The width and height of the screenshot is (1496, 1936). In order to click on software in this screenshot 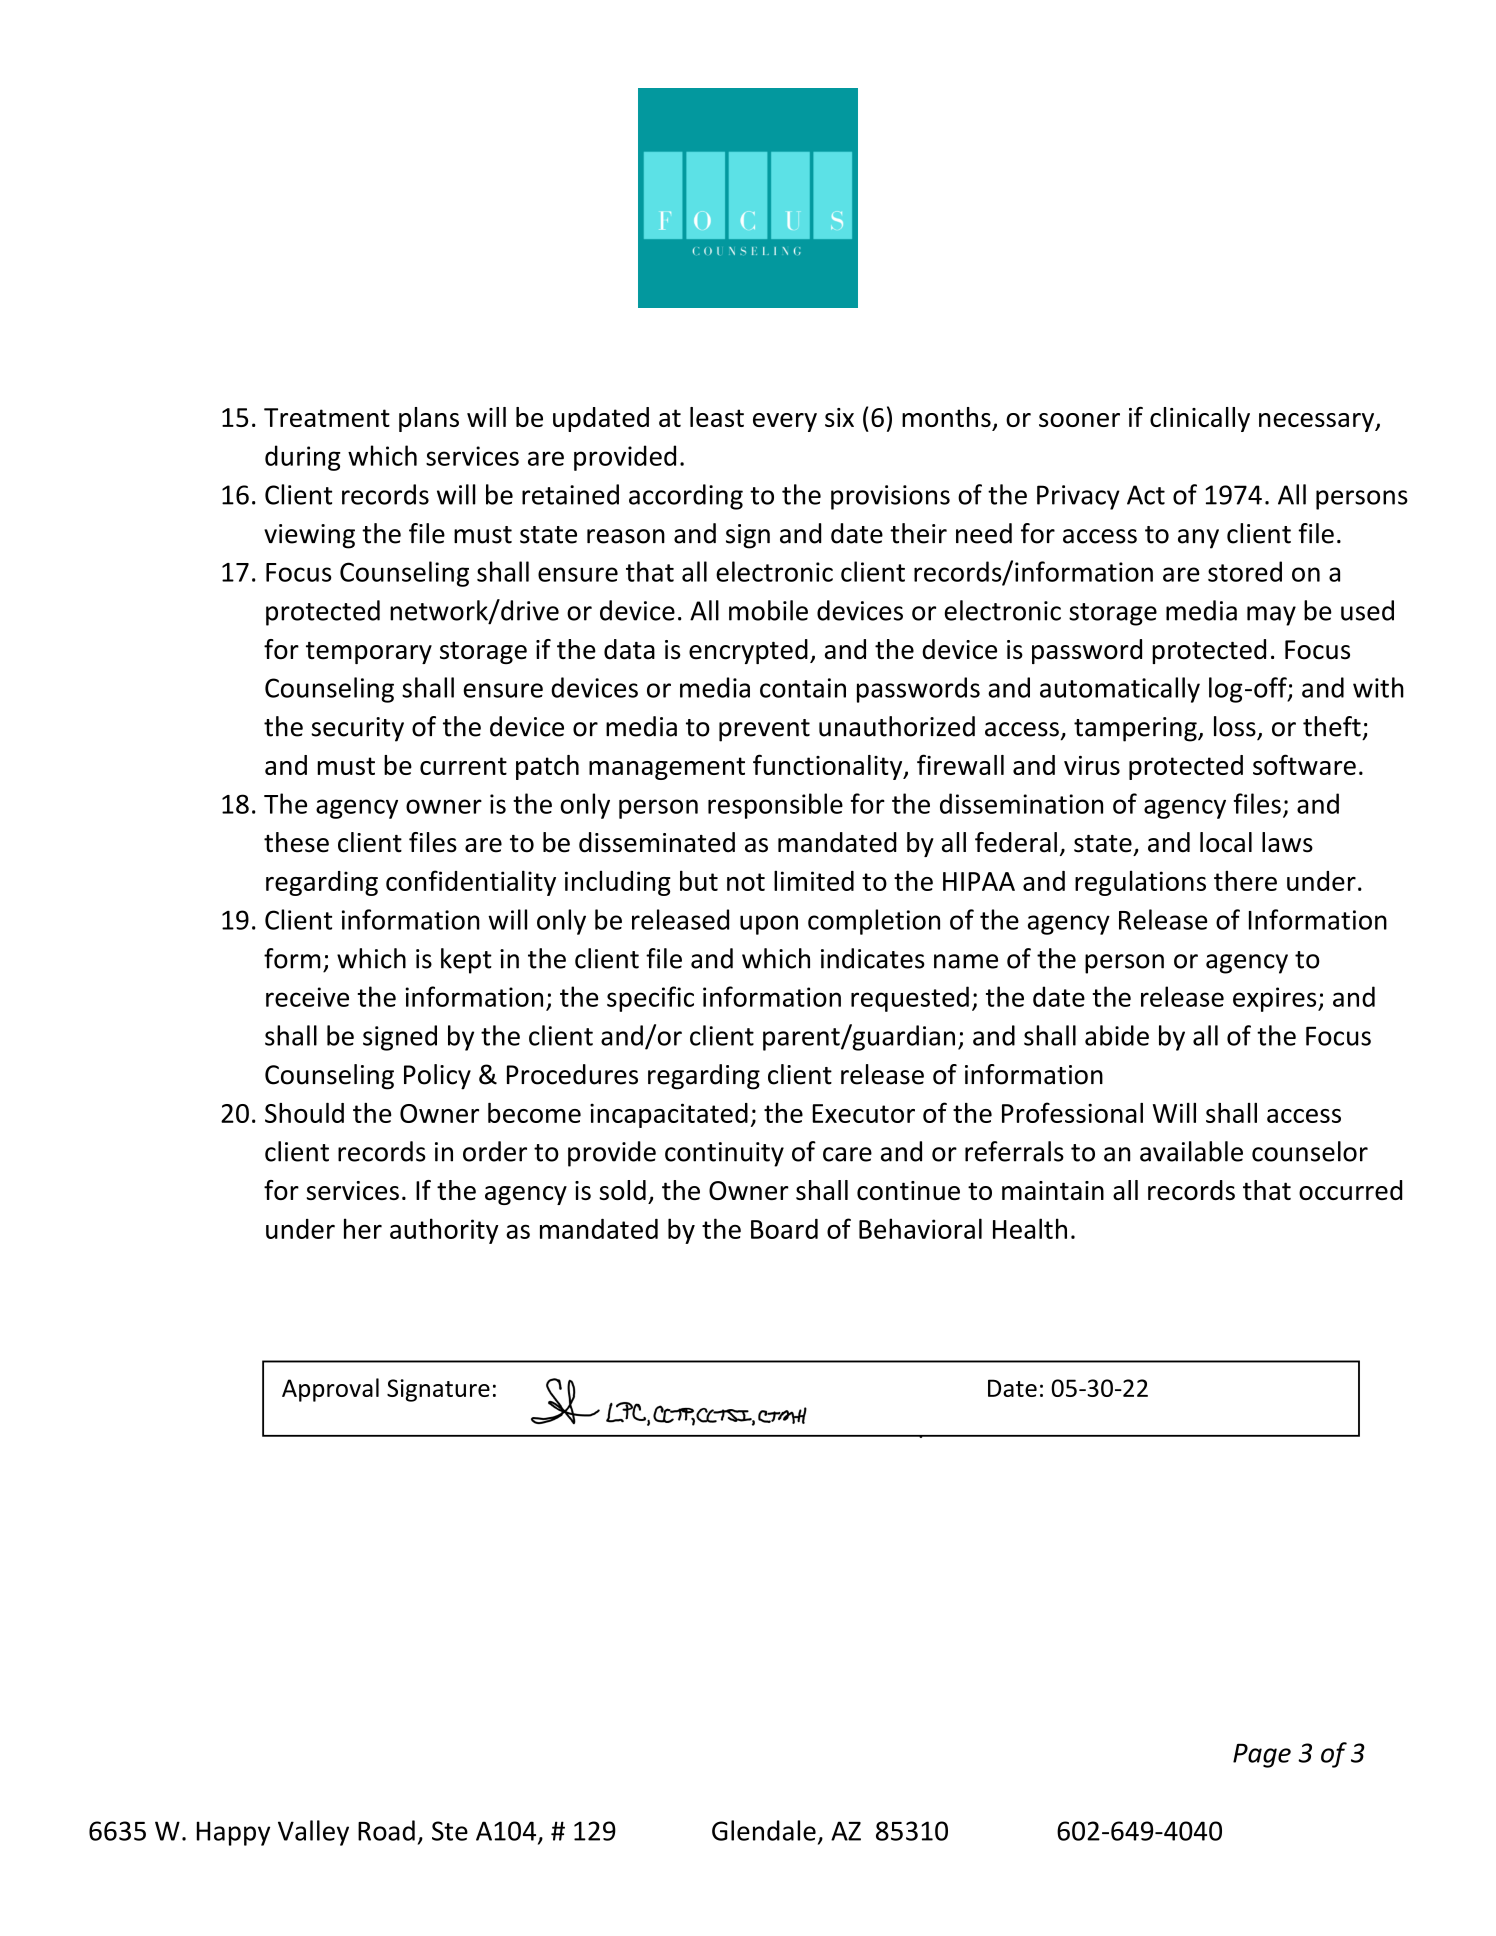, I will do `click(1304, 764)`.
